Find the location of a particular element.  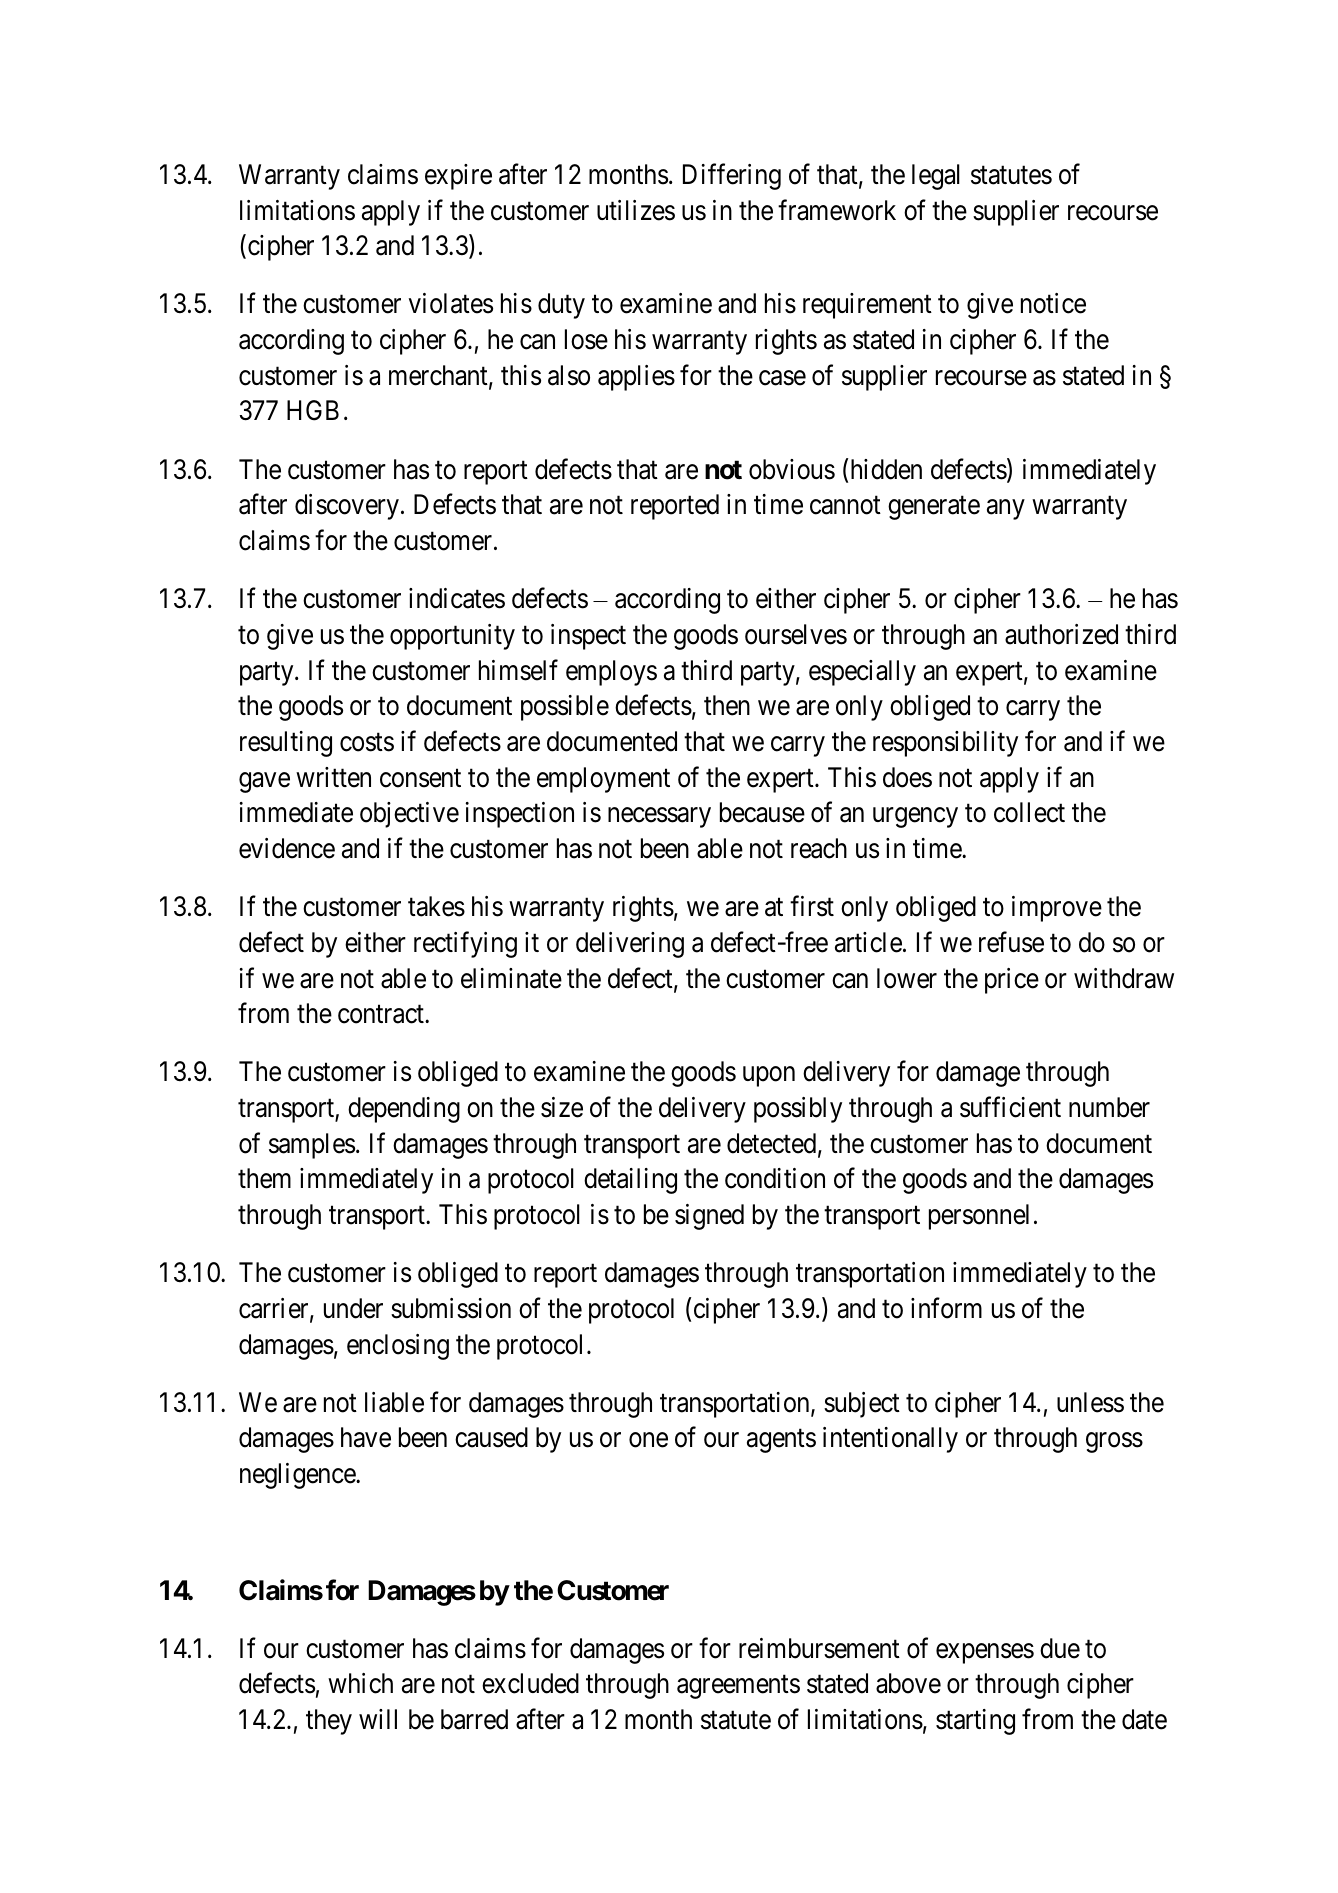

agreements is located at coordinates (738, 1687).
